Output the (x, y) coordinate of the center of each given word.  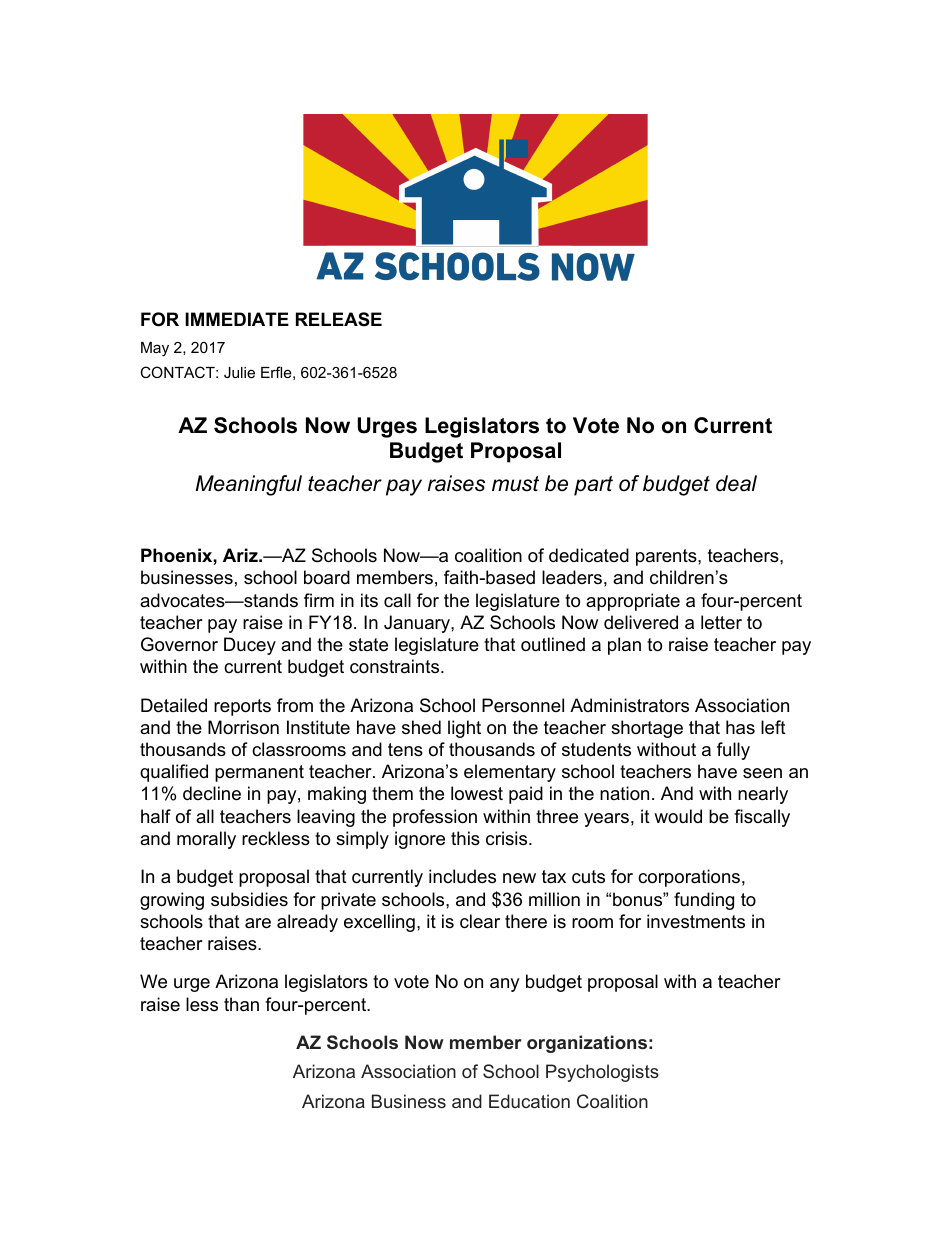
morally (206, 840)
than (241, 1004)
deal (736, 483)
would (678, 816)
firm (319, 600)
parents (667, 557)
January (418, 624)
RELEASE (339, 319)
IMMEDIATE (237, 319)
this (465, 838)
